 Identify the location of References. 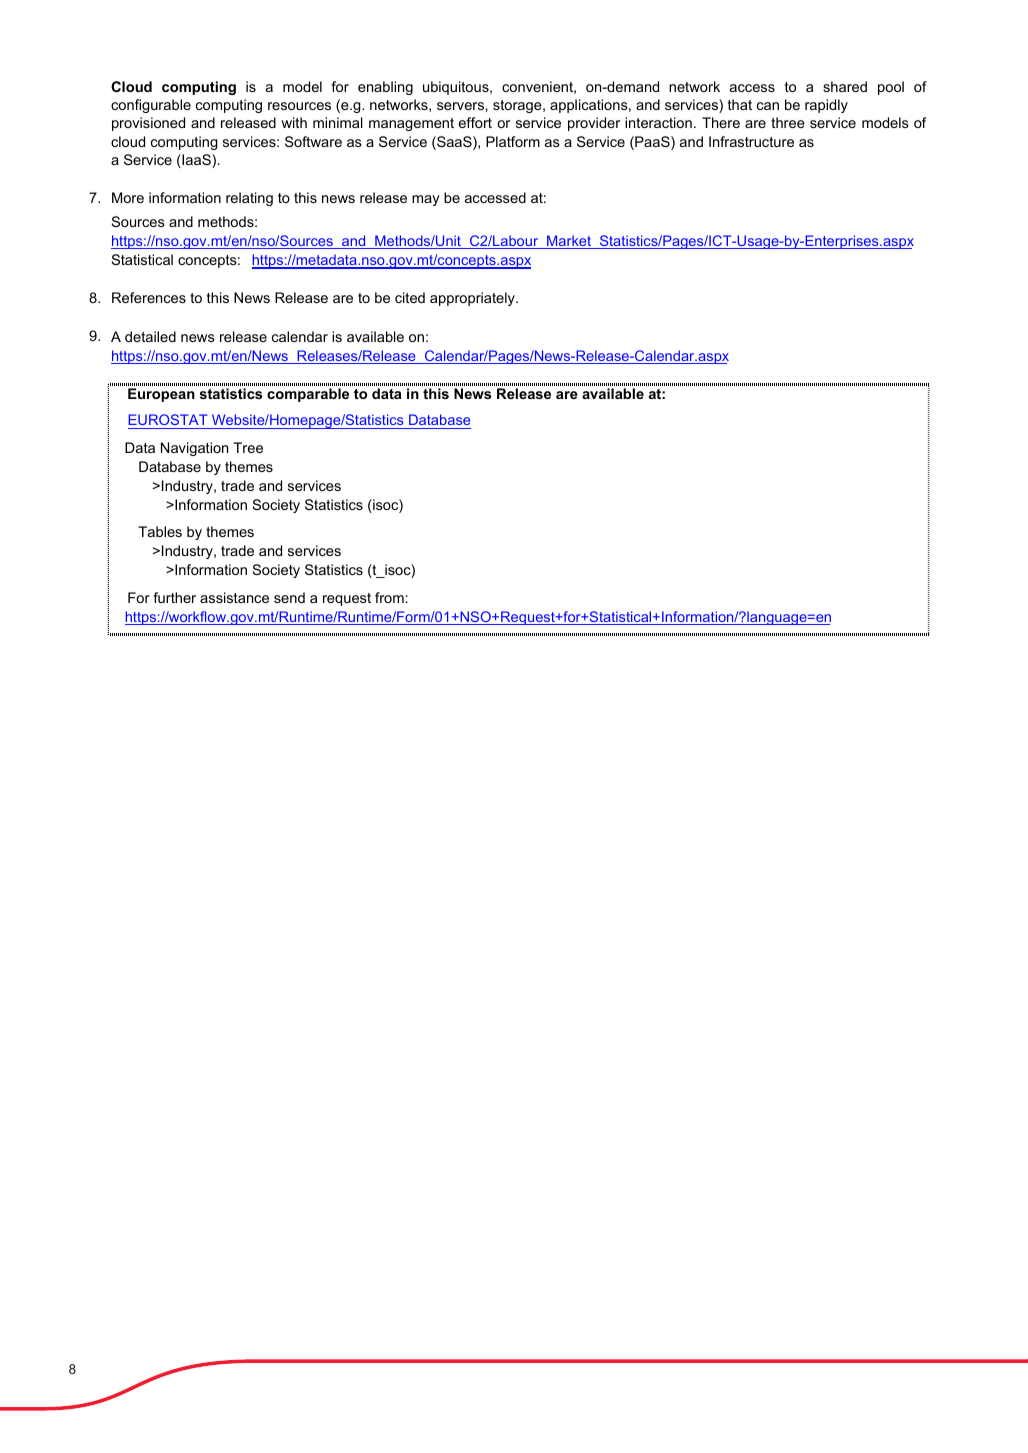
(149, 297).
